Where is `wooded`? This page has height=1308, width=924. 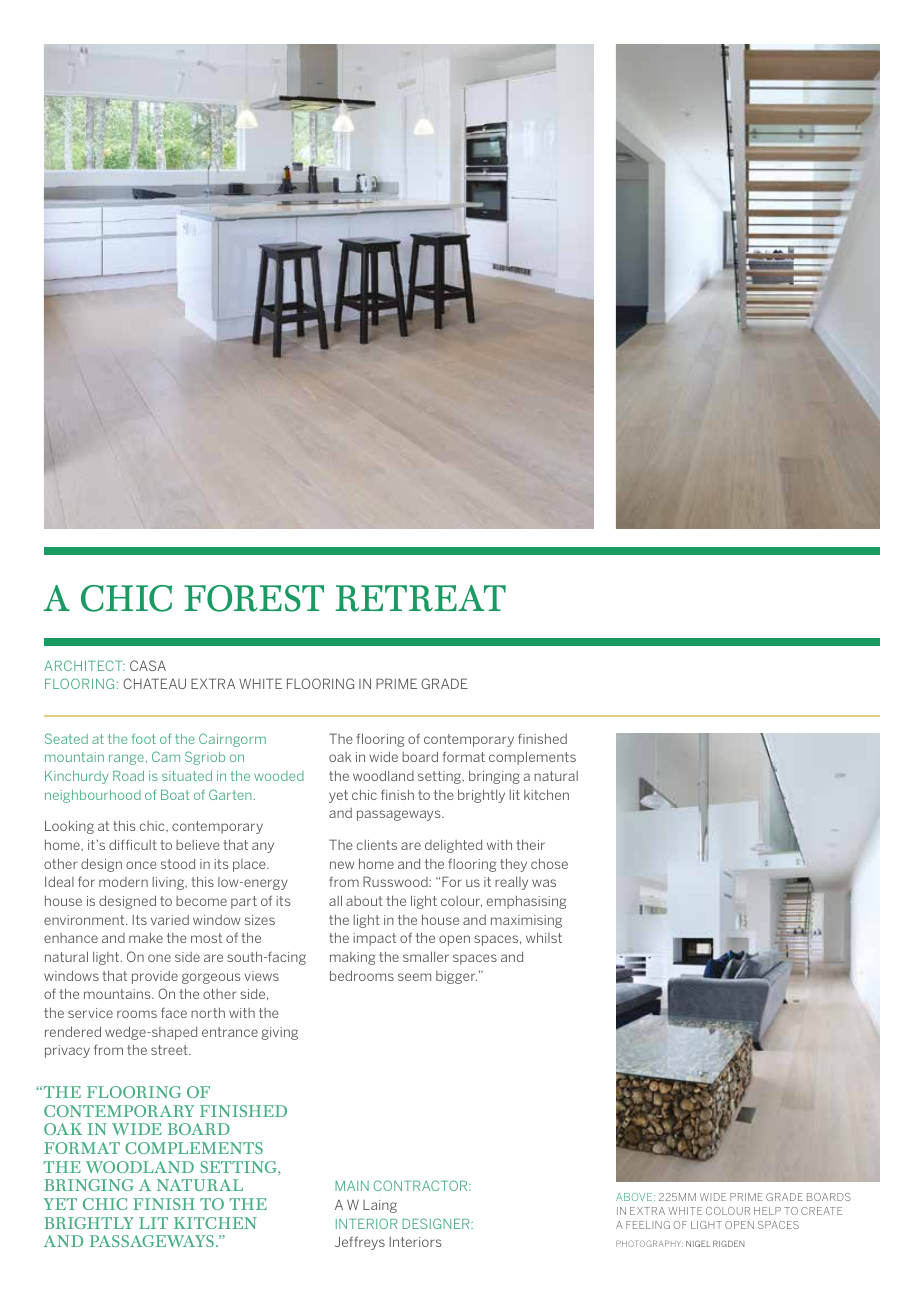
wooded is located at coordinates (279, 776).
